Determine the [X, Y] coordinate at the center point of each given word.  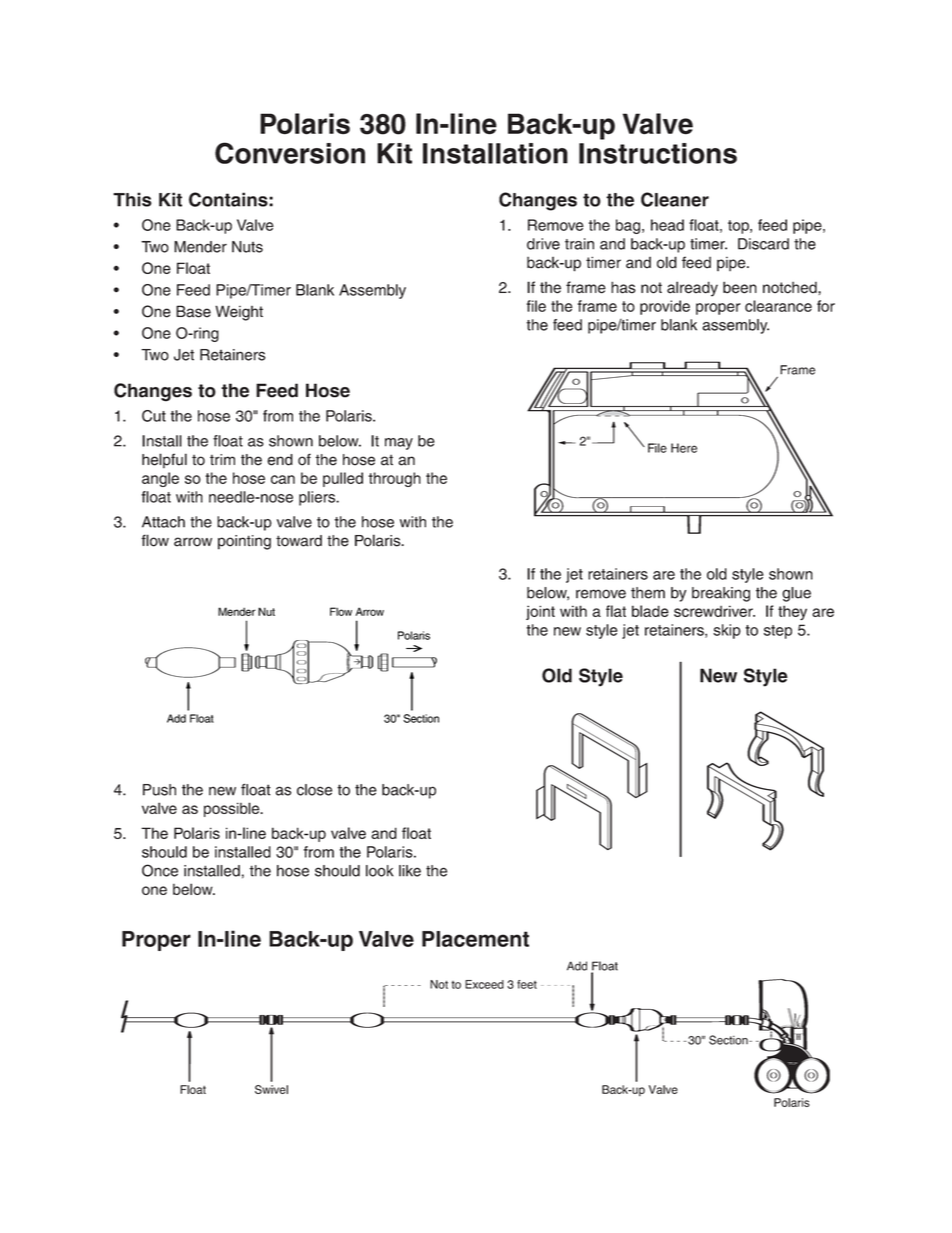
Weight [239, 313]
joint [540, 612]
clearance [778, 306]
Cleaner [675, 199]
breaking [721, 594]
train [579, 244]
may [399, 444]
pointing [244, 542]
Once [160, 870]
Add [176, 718]
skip [727, 631]
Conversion [290, 153]
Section [421, 718]
